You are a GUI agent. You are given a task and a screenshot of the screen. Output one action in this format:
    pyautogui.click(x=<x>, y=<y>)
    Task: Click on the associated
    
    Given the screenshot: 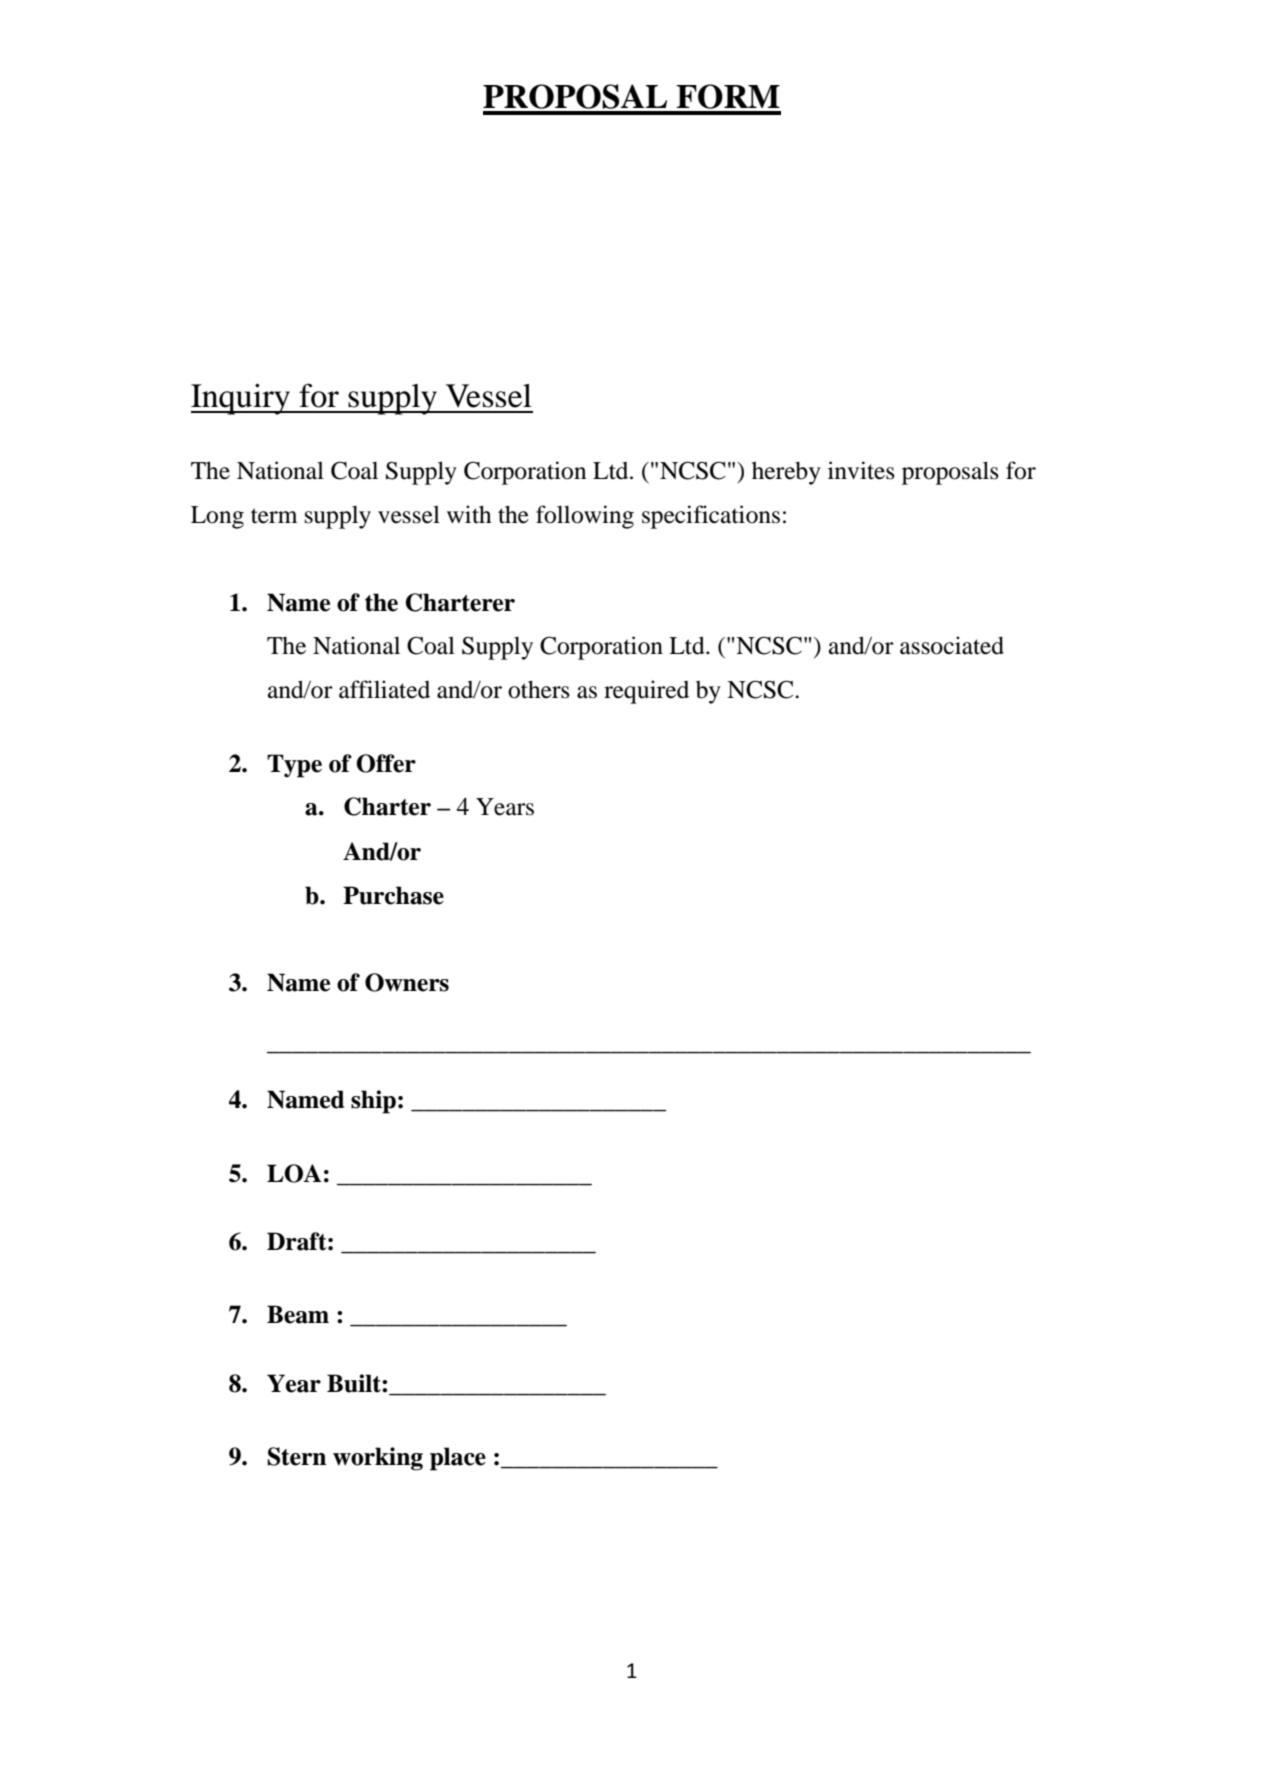 What is the action you would take?
    pyautogui.click(x=952, y=645)
